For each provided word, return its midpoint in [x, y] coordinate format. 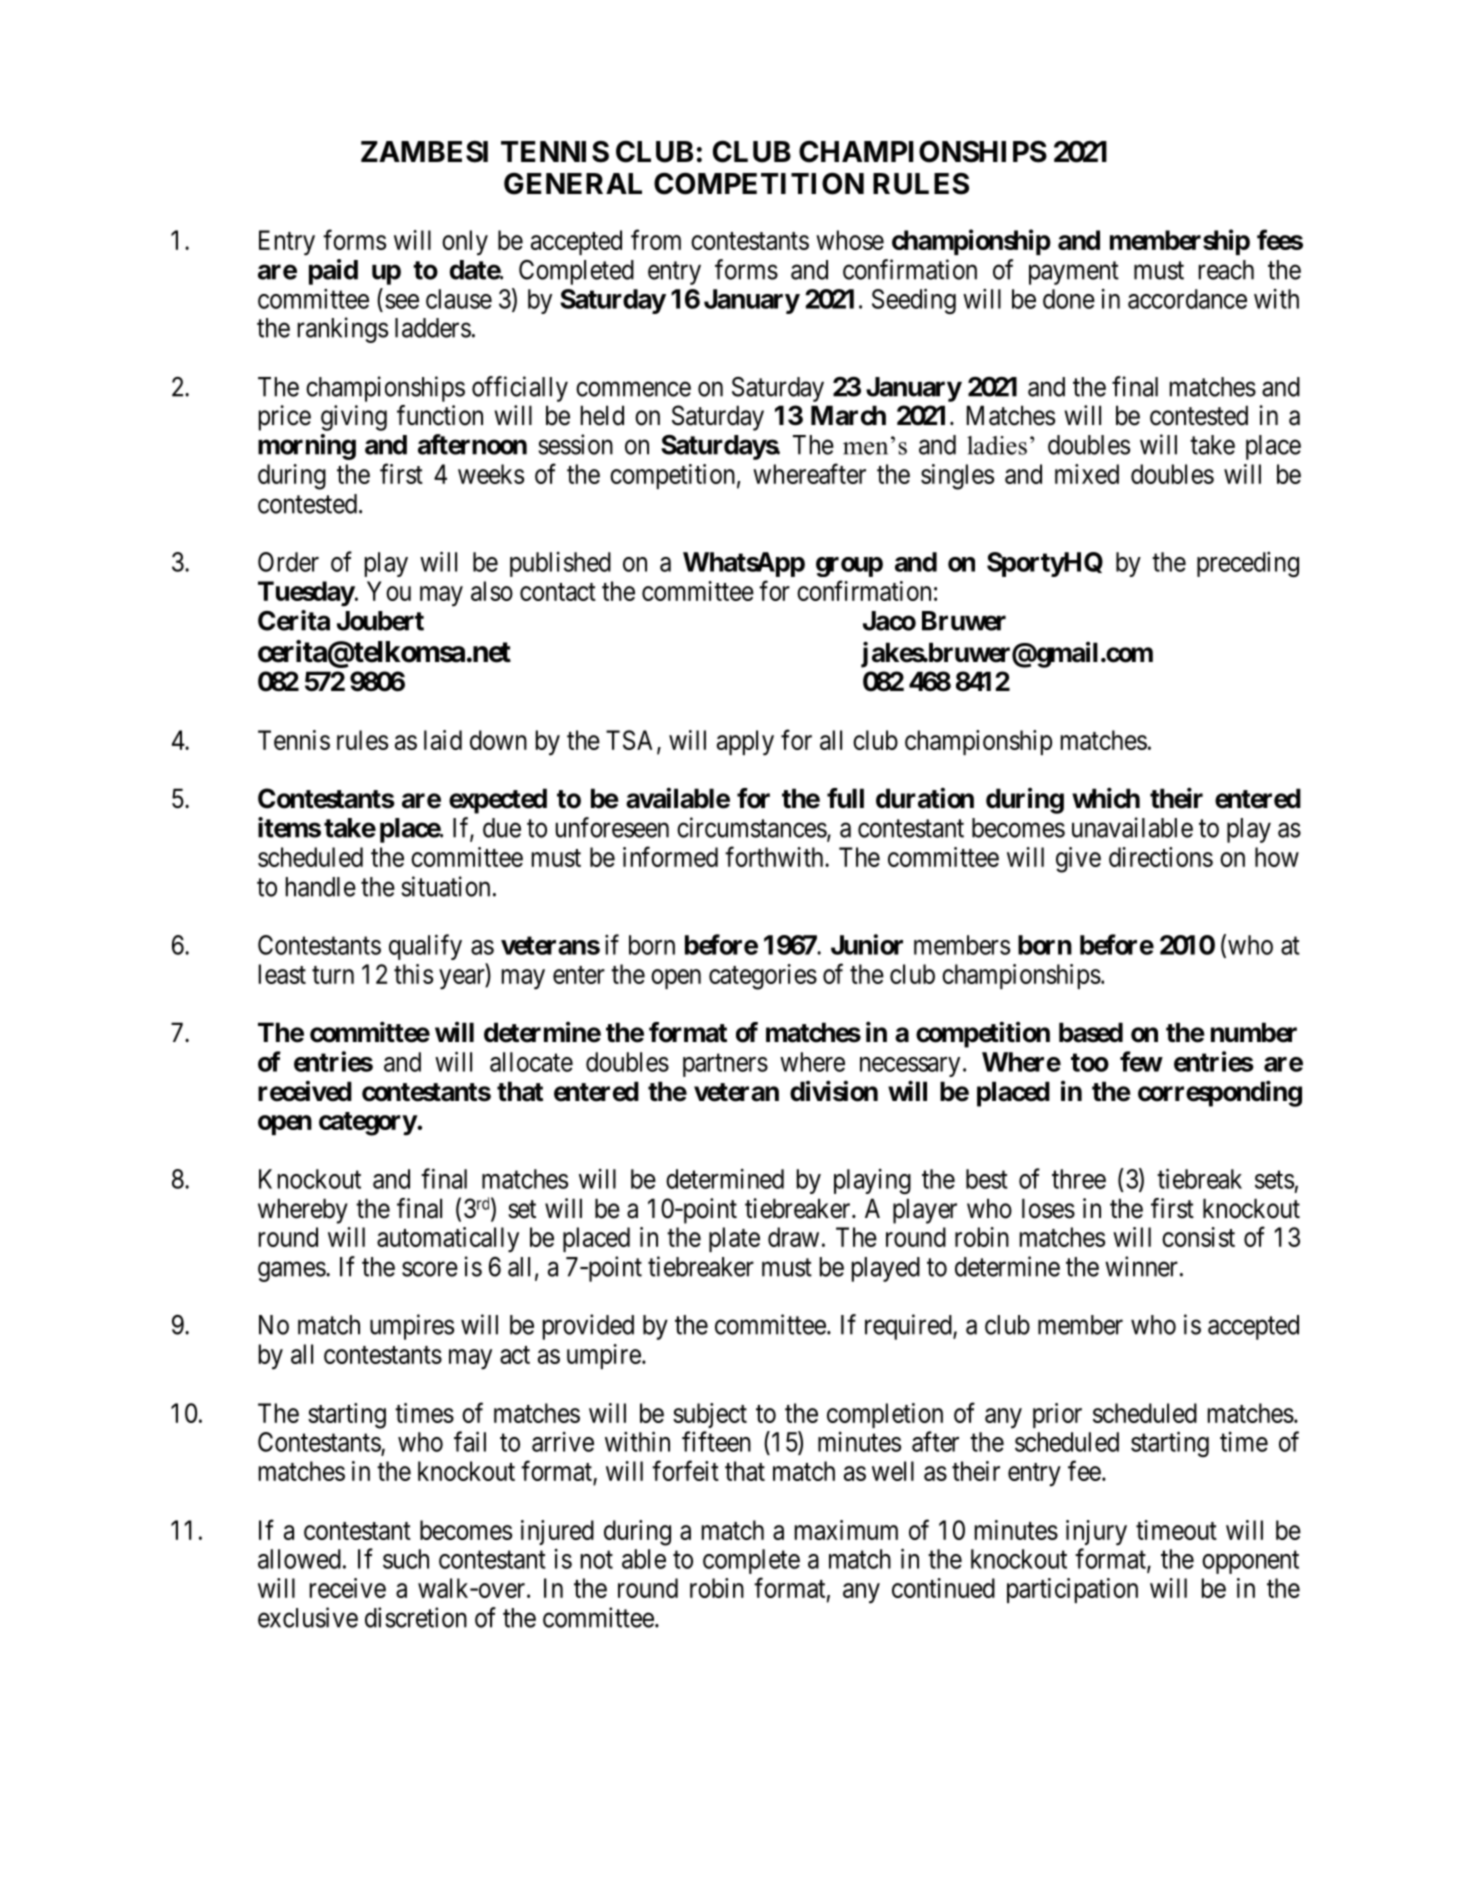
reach [1226, 270]
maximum [846, 1530]
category [368, 1124]
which [1106, 798]
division [834, 1091]
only [465, 243]
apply [745, 743]
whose [850, 240]
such [406, 1559]
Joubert [380, 621]
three [1079, 1179]
